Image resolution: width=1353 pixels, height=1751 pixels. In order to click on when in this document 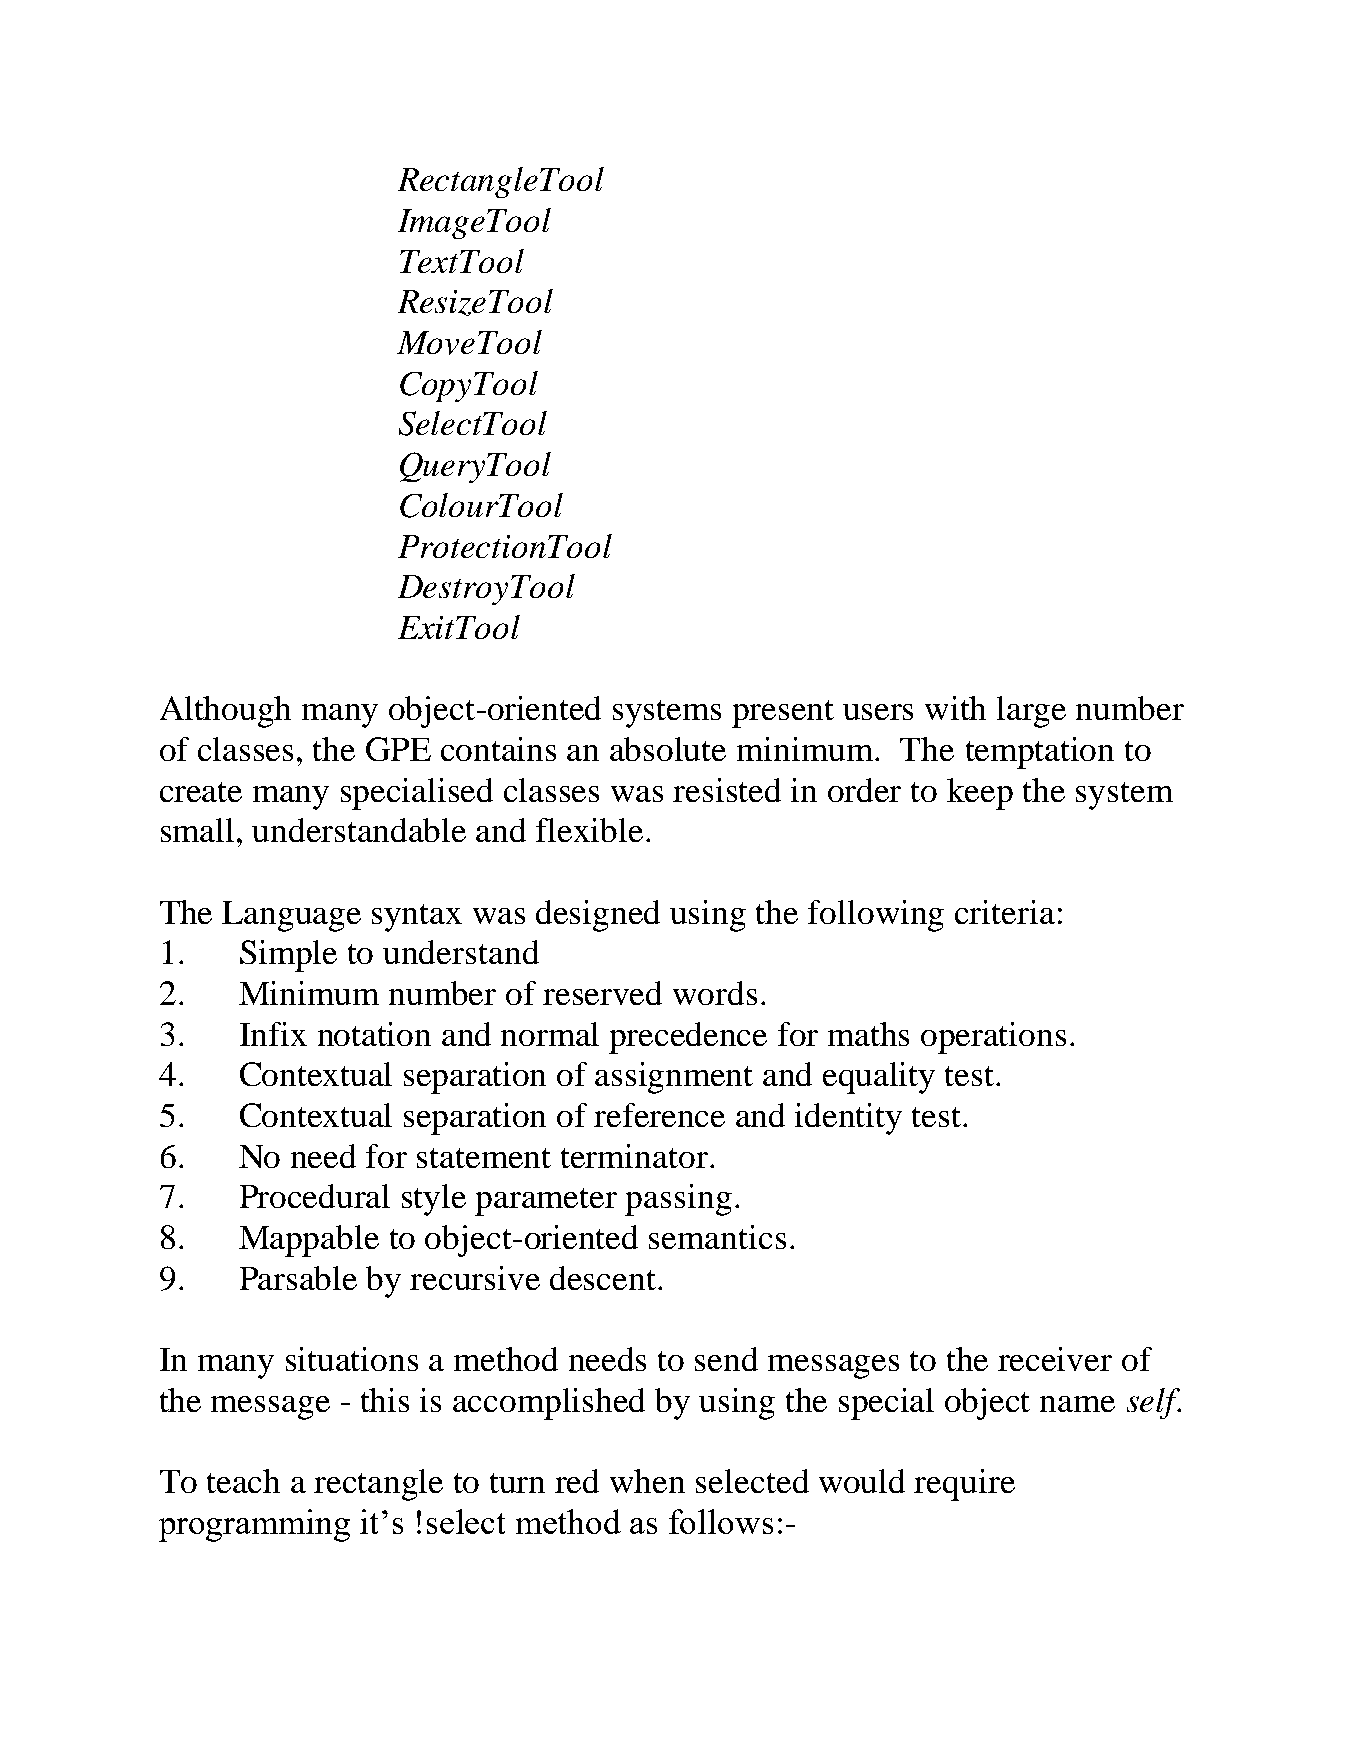, I will do `click(647, 1481)`.
